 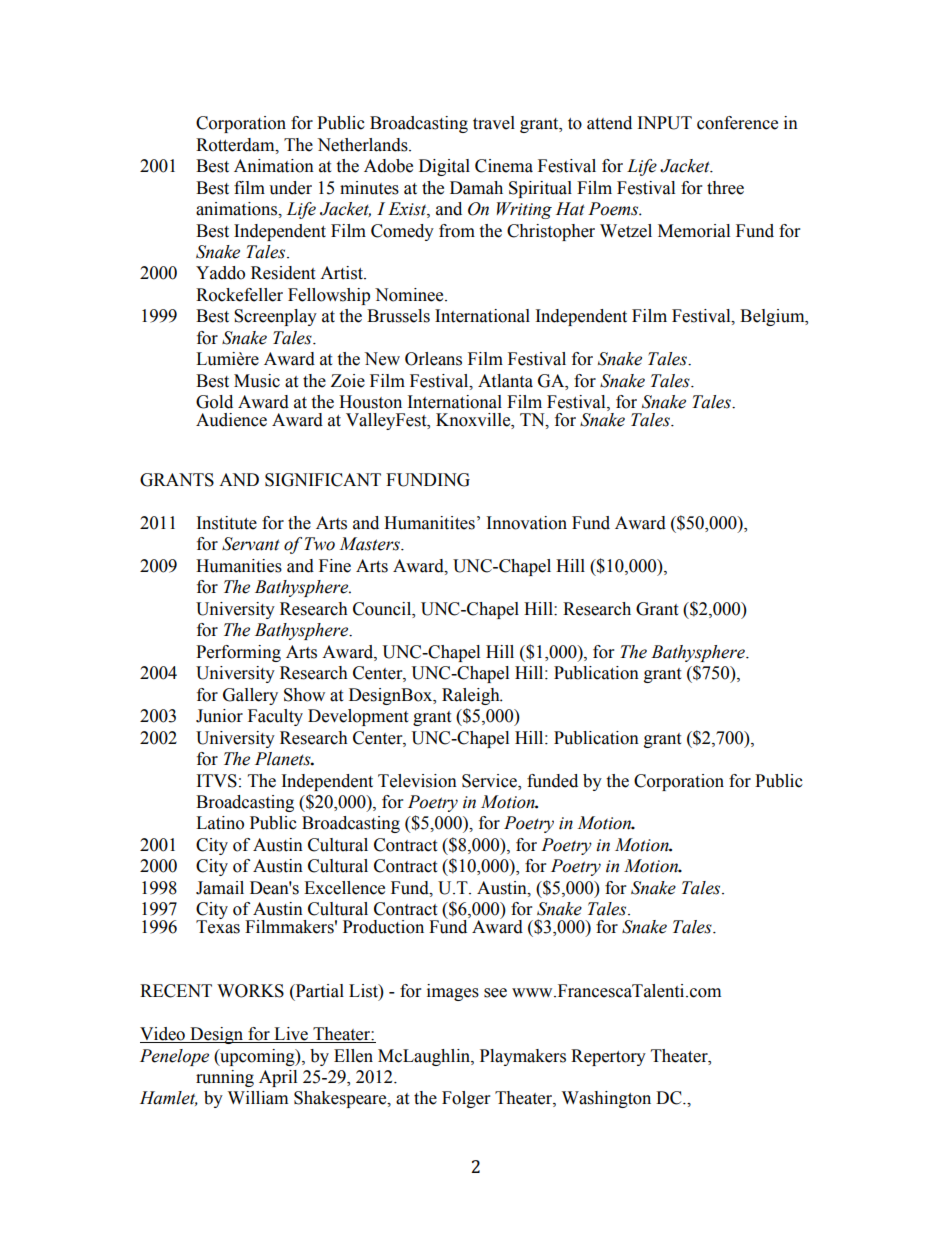 What do you see at coordinates (383, 609) in the page?
I see `Council` at bounding box center [383, 609].
